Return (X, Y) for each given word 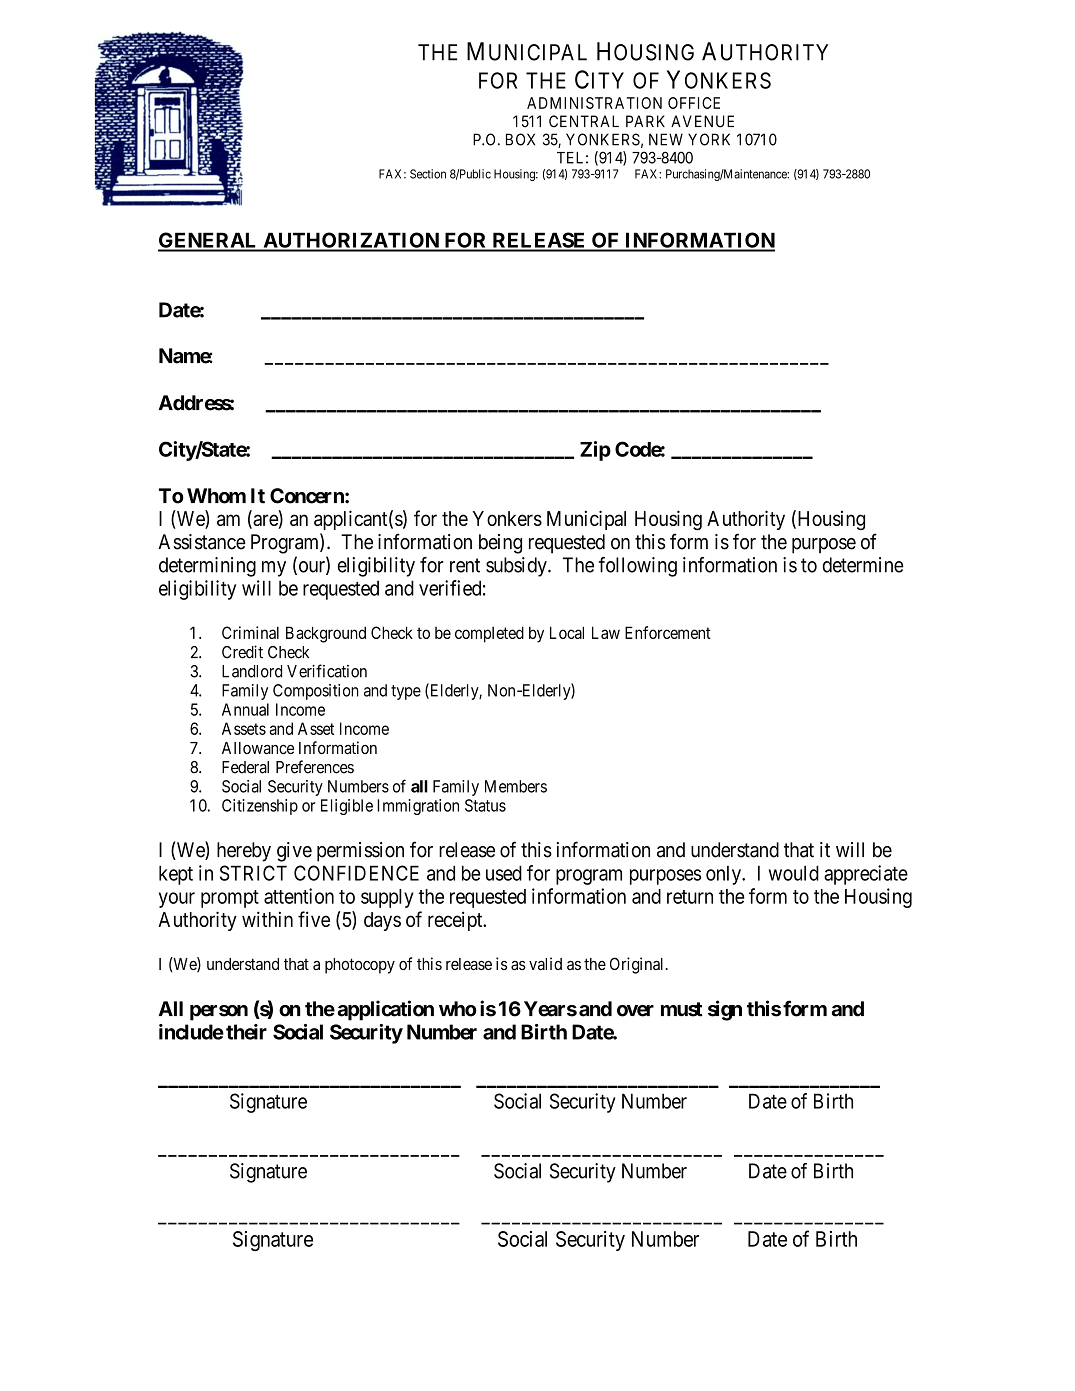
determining (207, 567)
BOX (520, 139)
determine (863, 565)
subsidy (517, 567)
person (219, 1013)
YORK (709, 139)
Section (428, 174)
